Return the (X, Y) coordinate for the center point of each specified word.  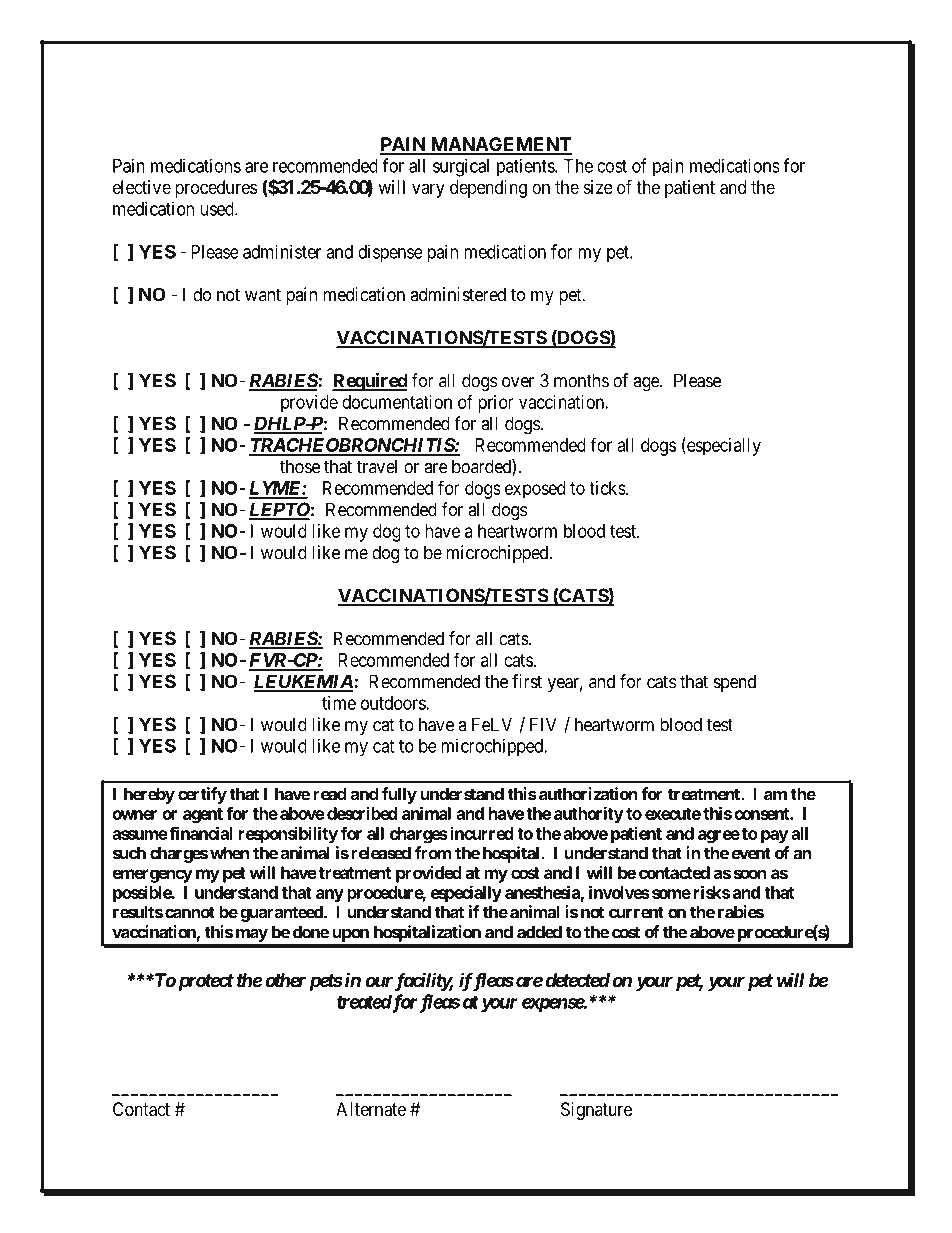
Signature (596, 1111)
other (284, 980)
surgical (461, 167)
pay (774, 837)
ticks (607, 488)
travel (377, 466)
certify (202, 795)
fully (399, 795)
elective (142, 187)
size (598, 187)
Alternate (371, 1109)
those (300, 466)
